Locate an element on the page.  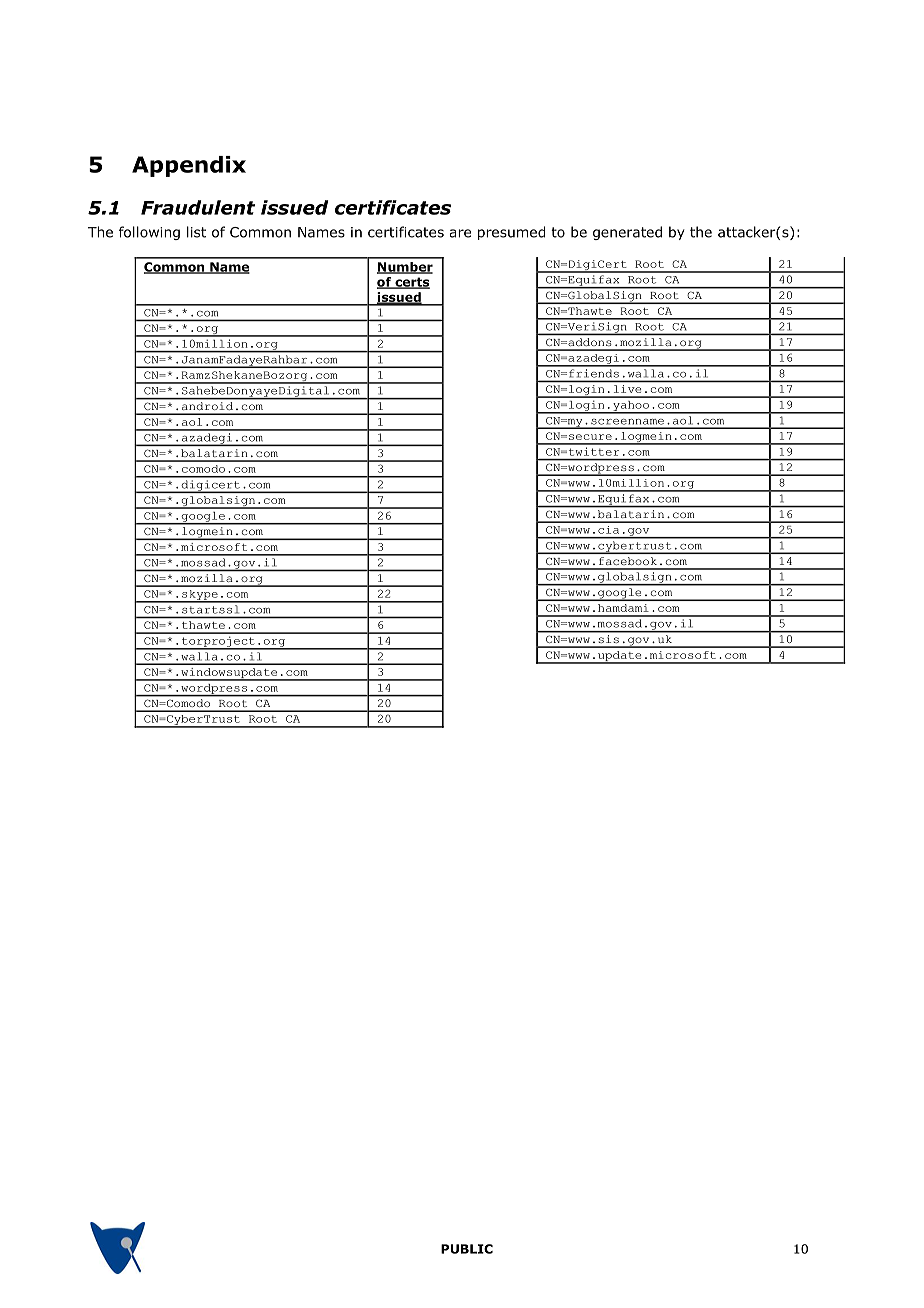
are is located at coordinates (460, 233).
